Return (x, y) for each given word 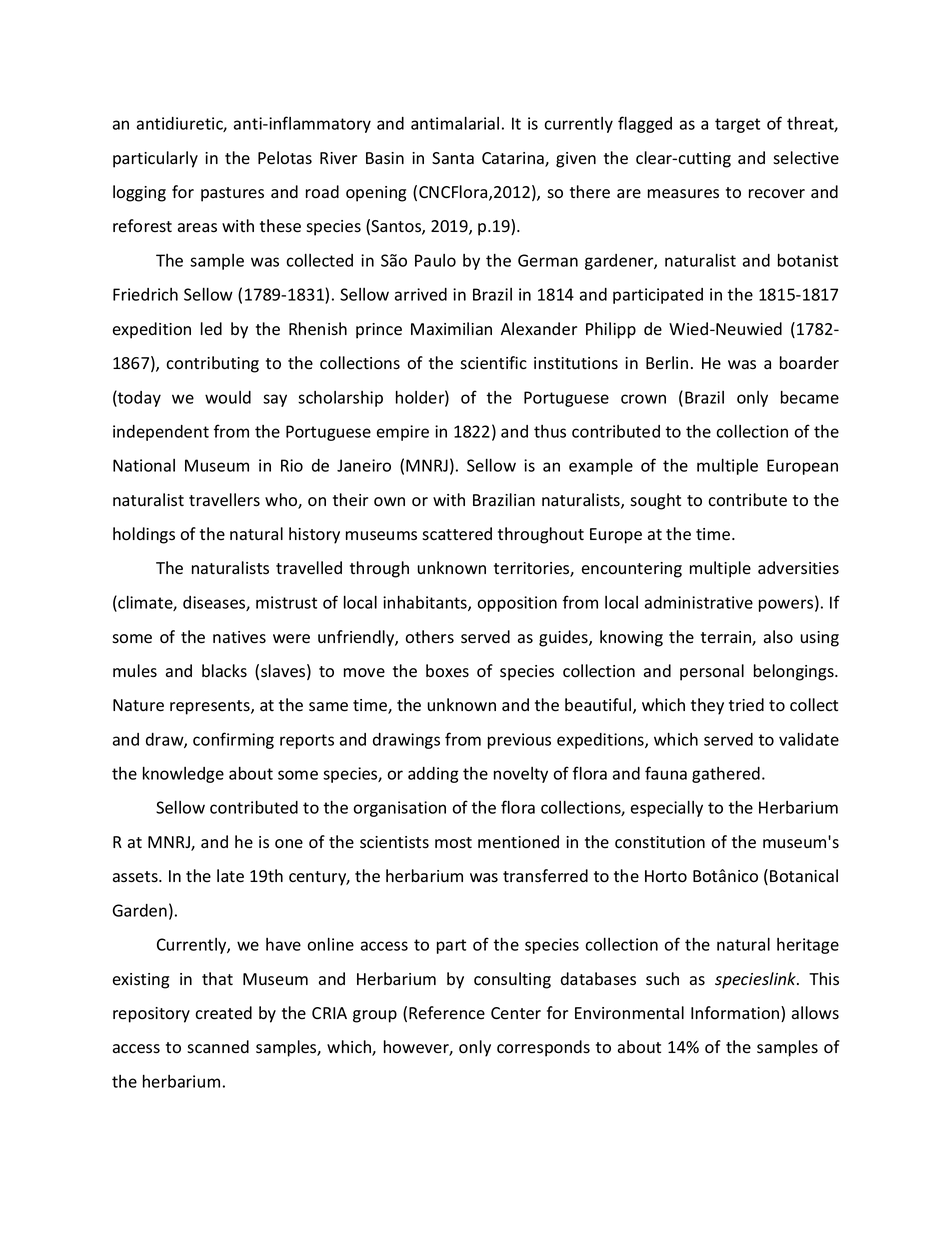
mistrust (286, 602)
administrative (699, 602)
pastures (232, 194)
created (223, 1013)
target (737, 125)
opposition (517, 604)
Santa (453, 158)
